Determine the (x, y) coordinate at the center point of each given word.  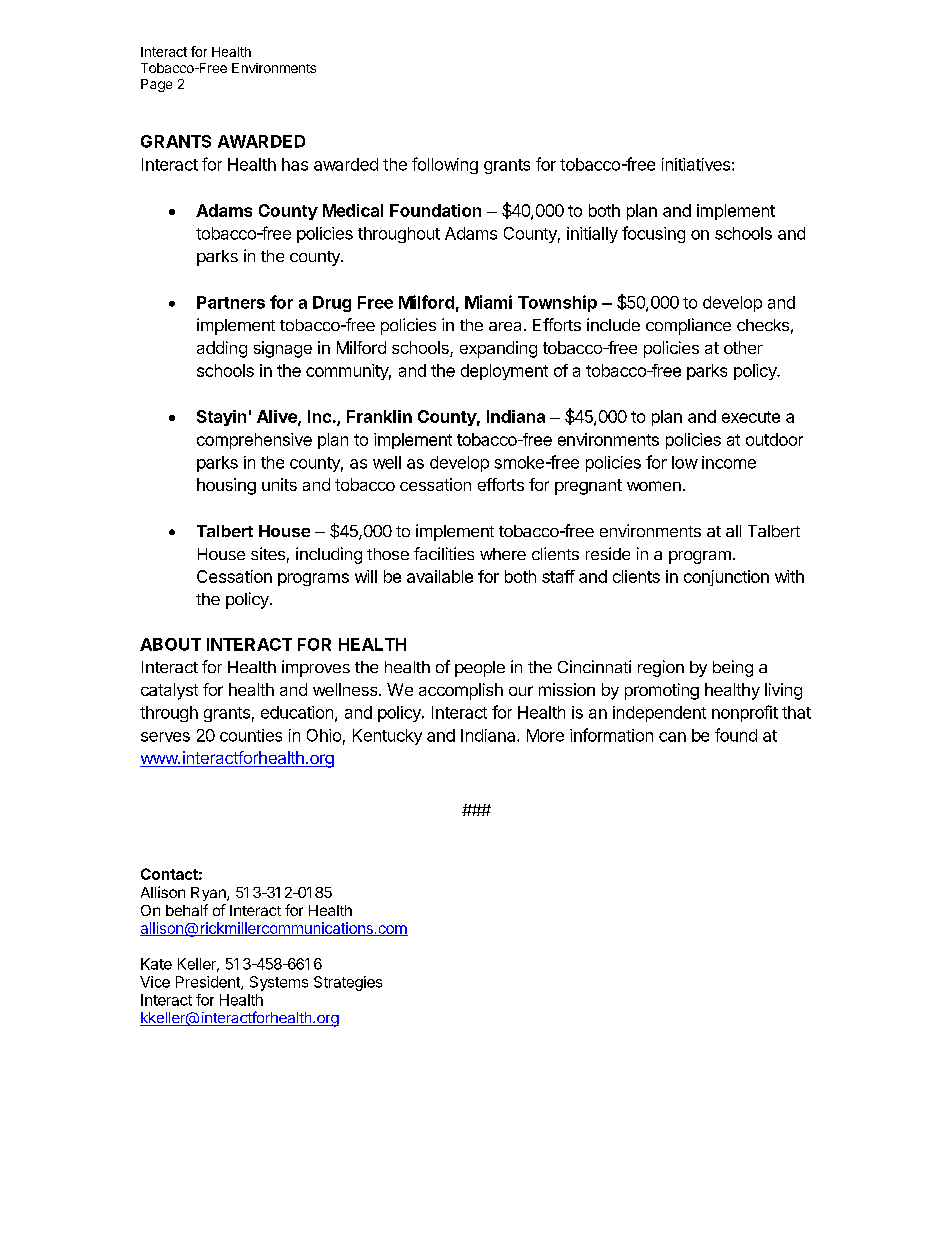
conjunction (726, 578)
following (445, 165)
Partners (231, 302)
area (505, 326)
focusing (653, 234)
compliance (688, 326)
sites (268, 553)
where (503, 554)
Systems (279, 983)
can (672, 737)
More (545, 735)
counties (251, 735)
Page (156, 85)
